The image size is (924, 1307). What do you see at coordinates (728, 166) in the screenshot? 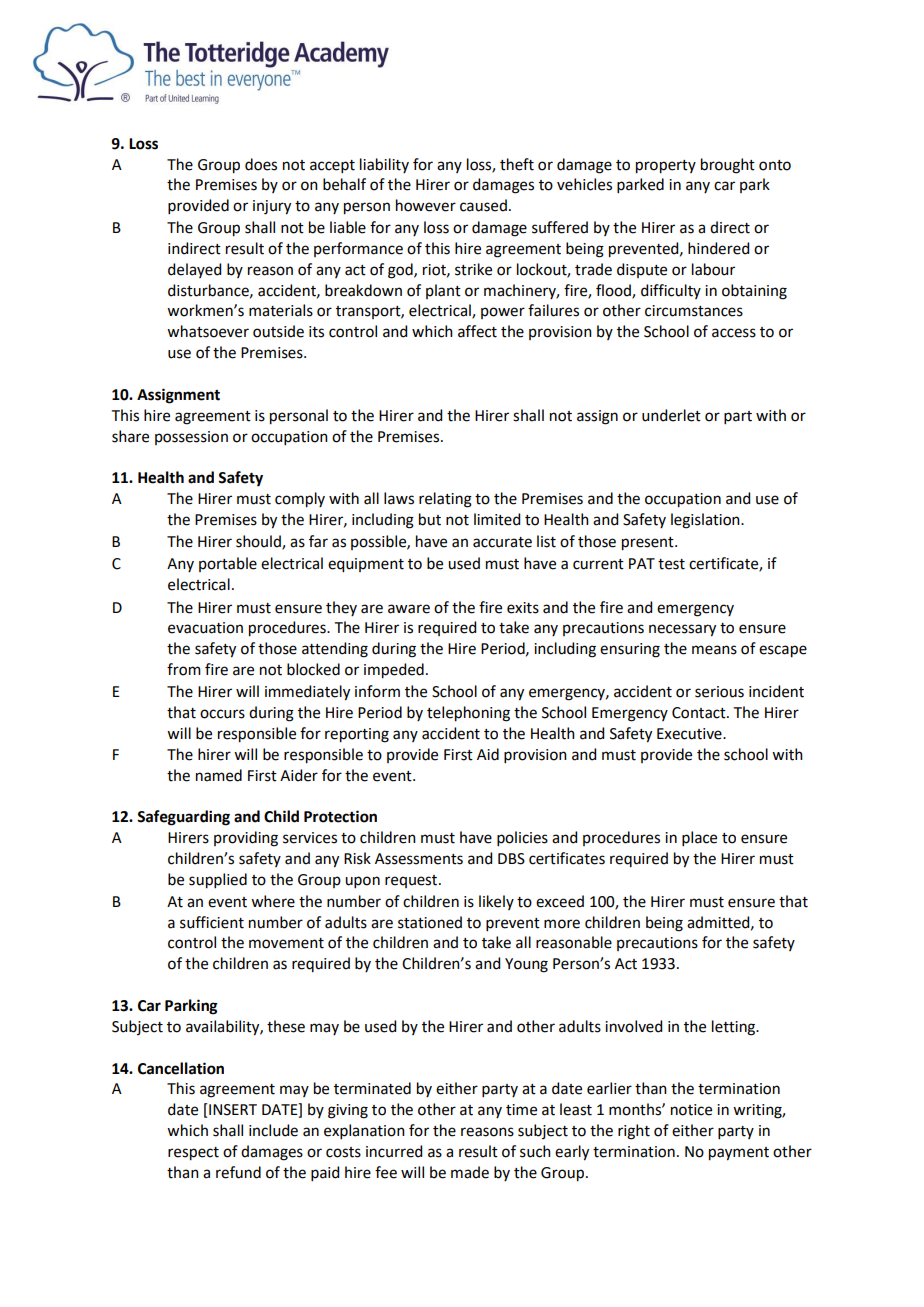
I see `brought` at bounding box center [728, 166].
